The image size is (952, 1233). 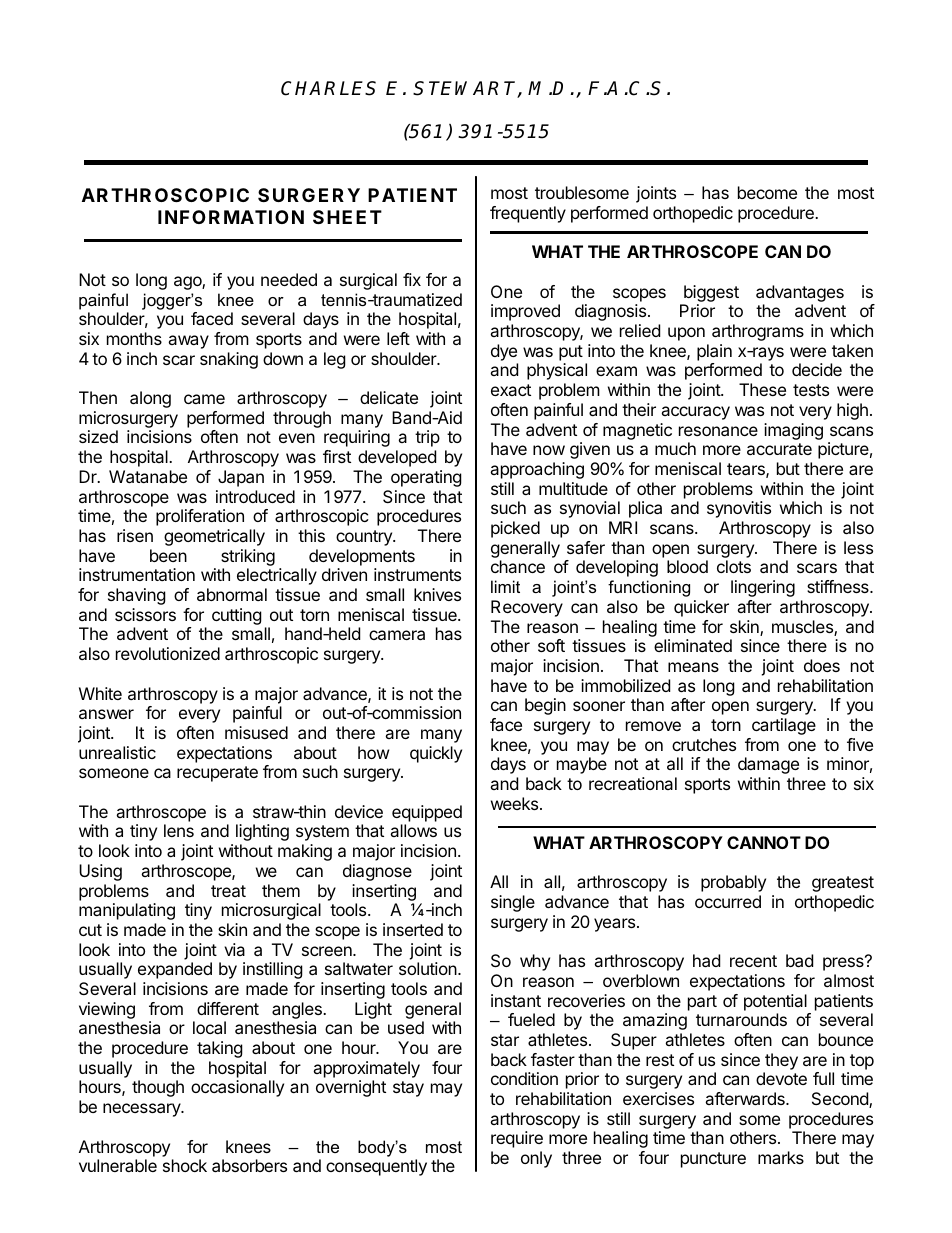 What do you see at coordinates (517, 1139) in the screenshot?
I see `require` at bounding box center [517, 1139].
